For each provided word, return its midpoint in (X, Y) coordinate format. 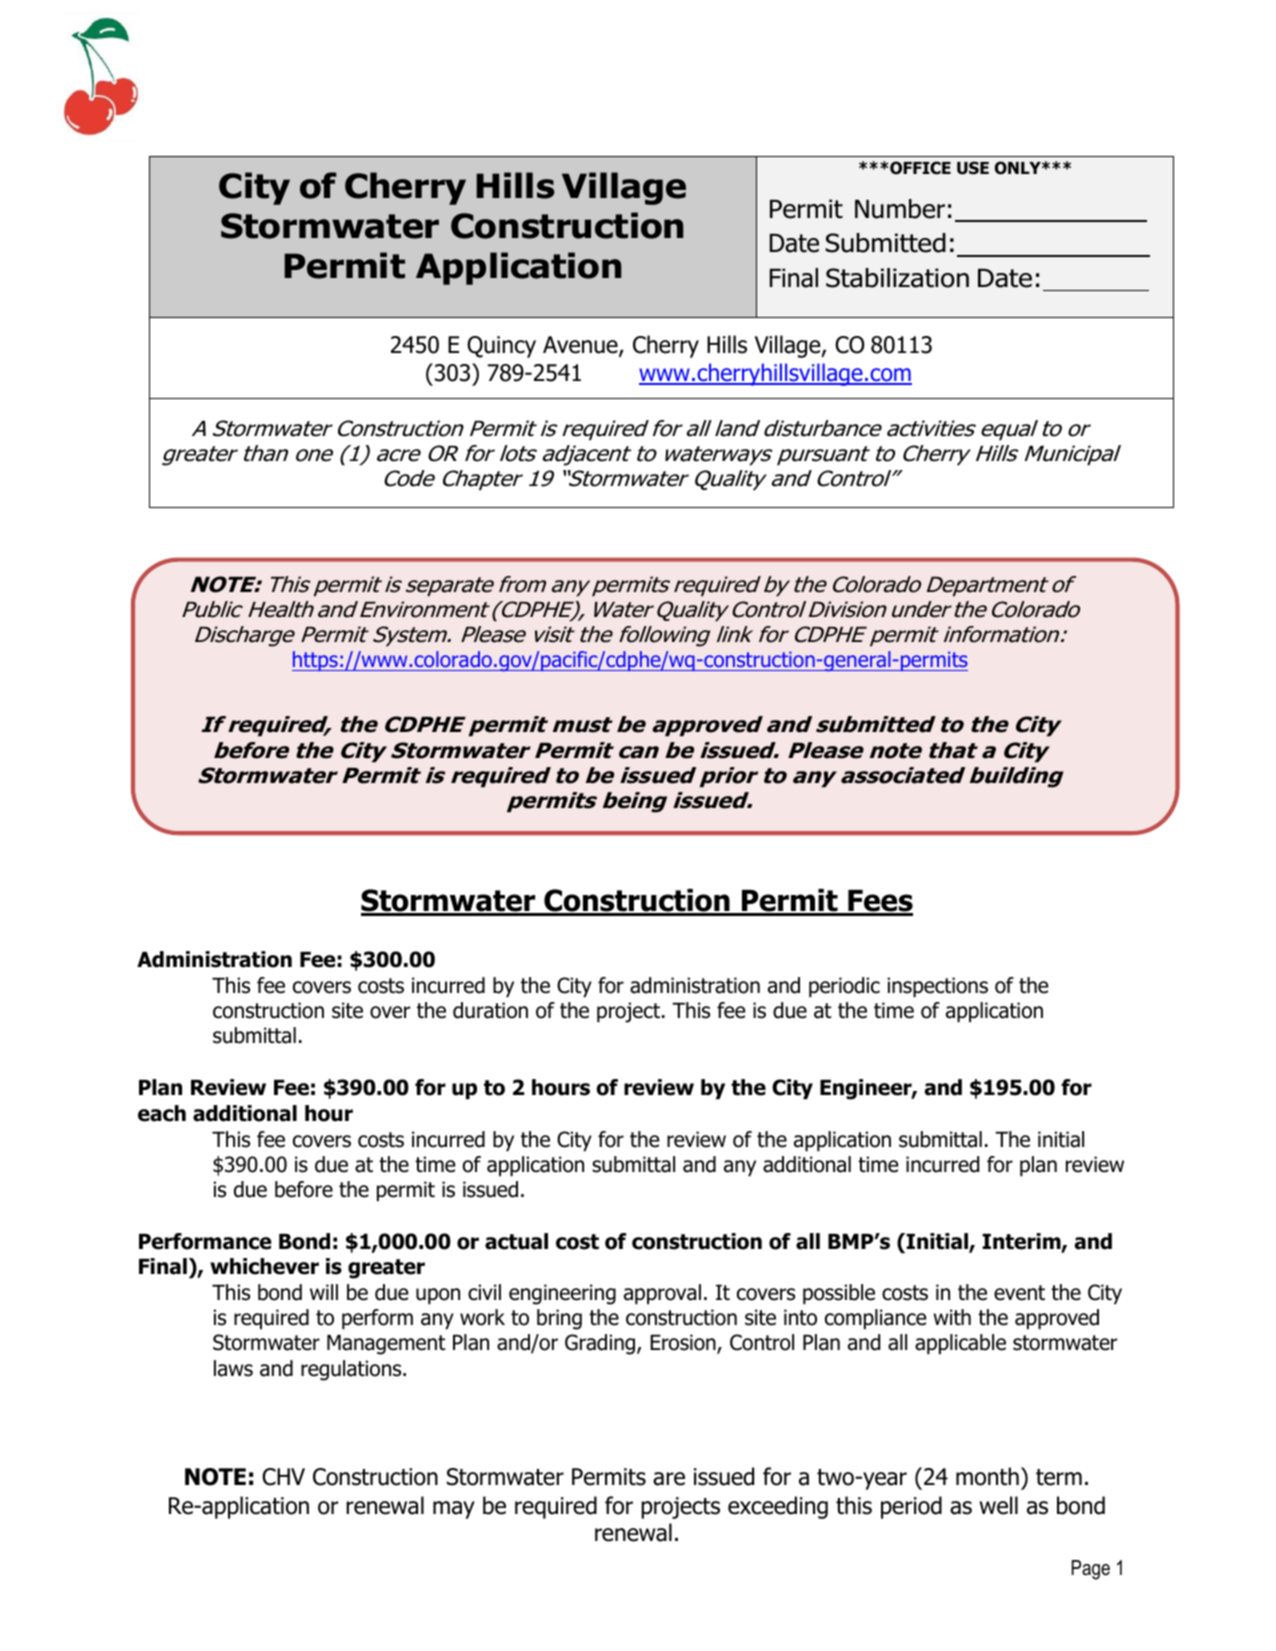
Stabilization (897, 278)
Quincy (501, 347)
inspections (937, 987)
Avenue (581, 346)
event (1019, 1293)
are (669, 1479)
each (162, 1113)
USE (973, 168)
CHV (283, 1477)
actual (516, 1241)
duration (490, 1010)
